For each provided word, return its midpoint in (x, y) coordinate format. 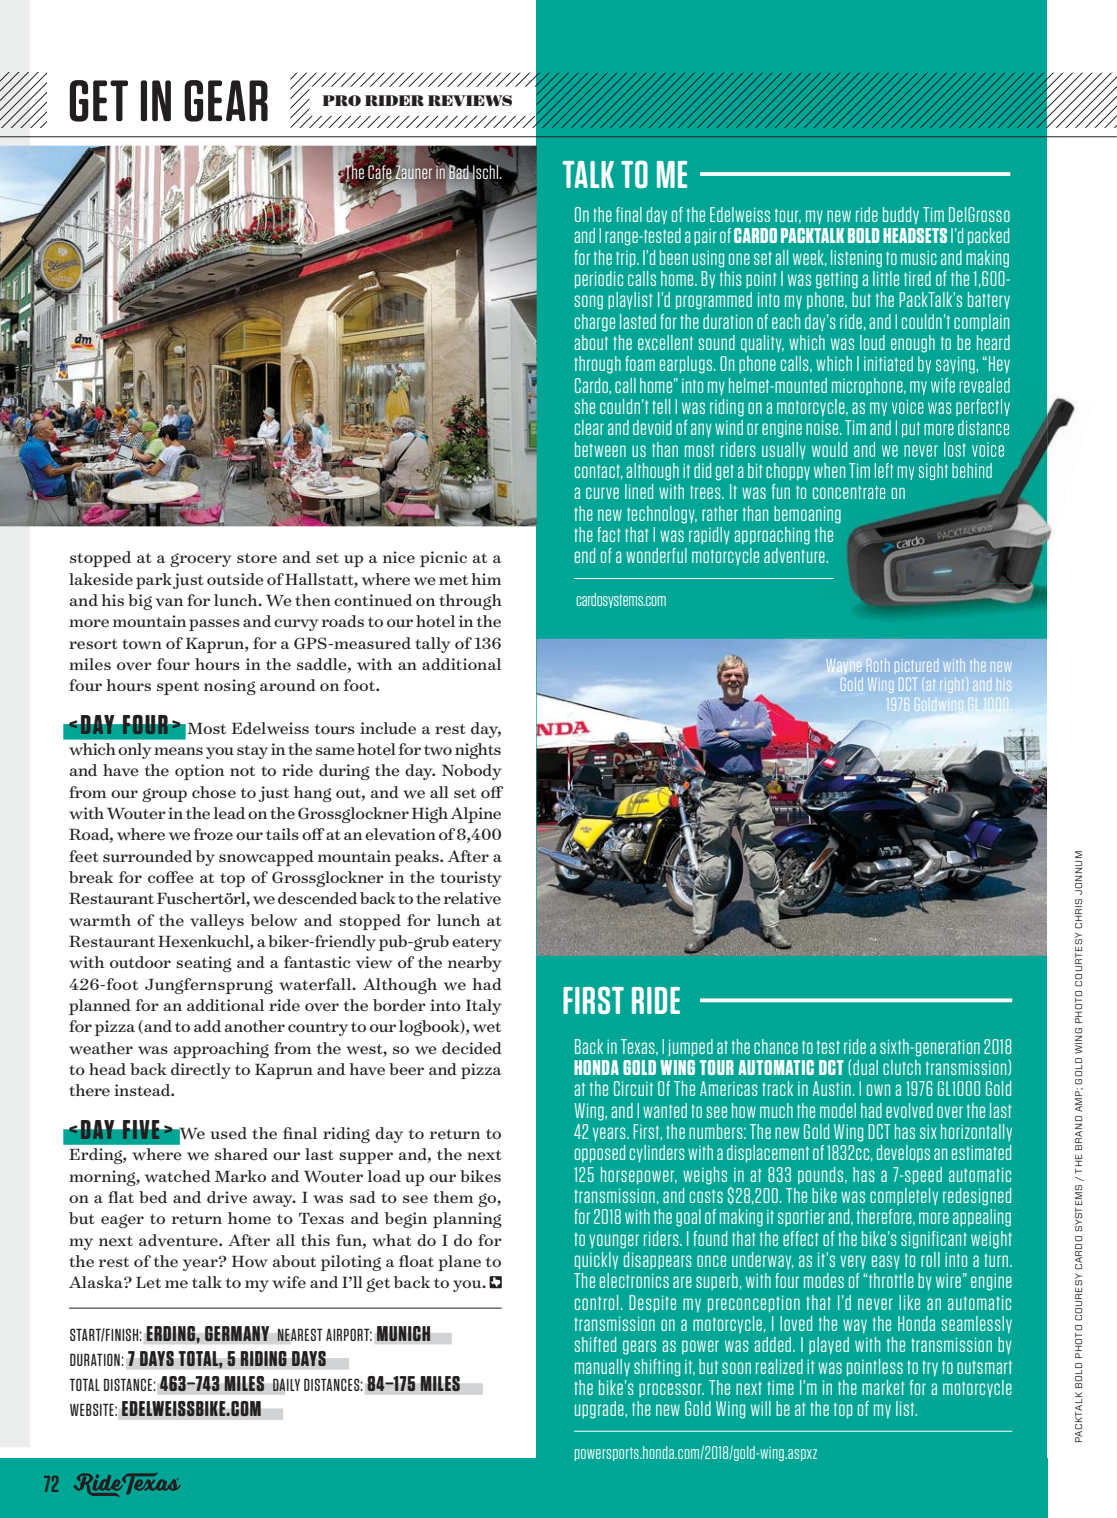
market (883, 1387)
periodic (599, 279)
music (919, 257)
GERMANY (236, 1334)
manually (602, 1367)
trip (627, 258)
